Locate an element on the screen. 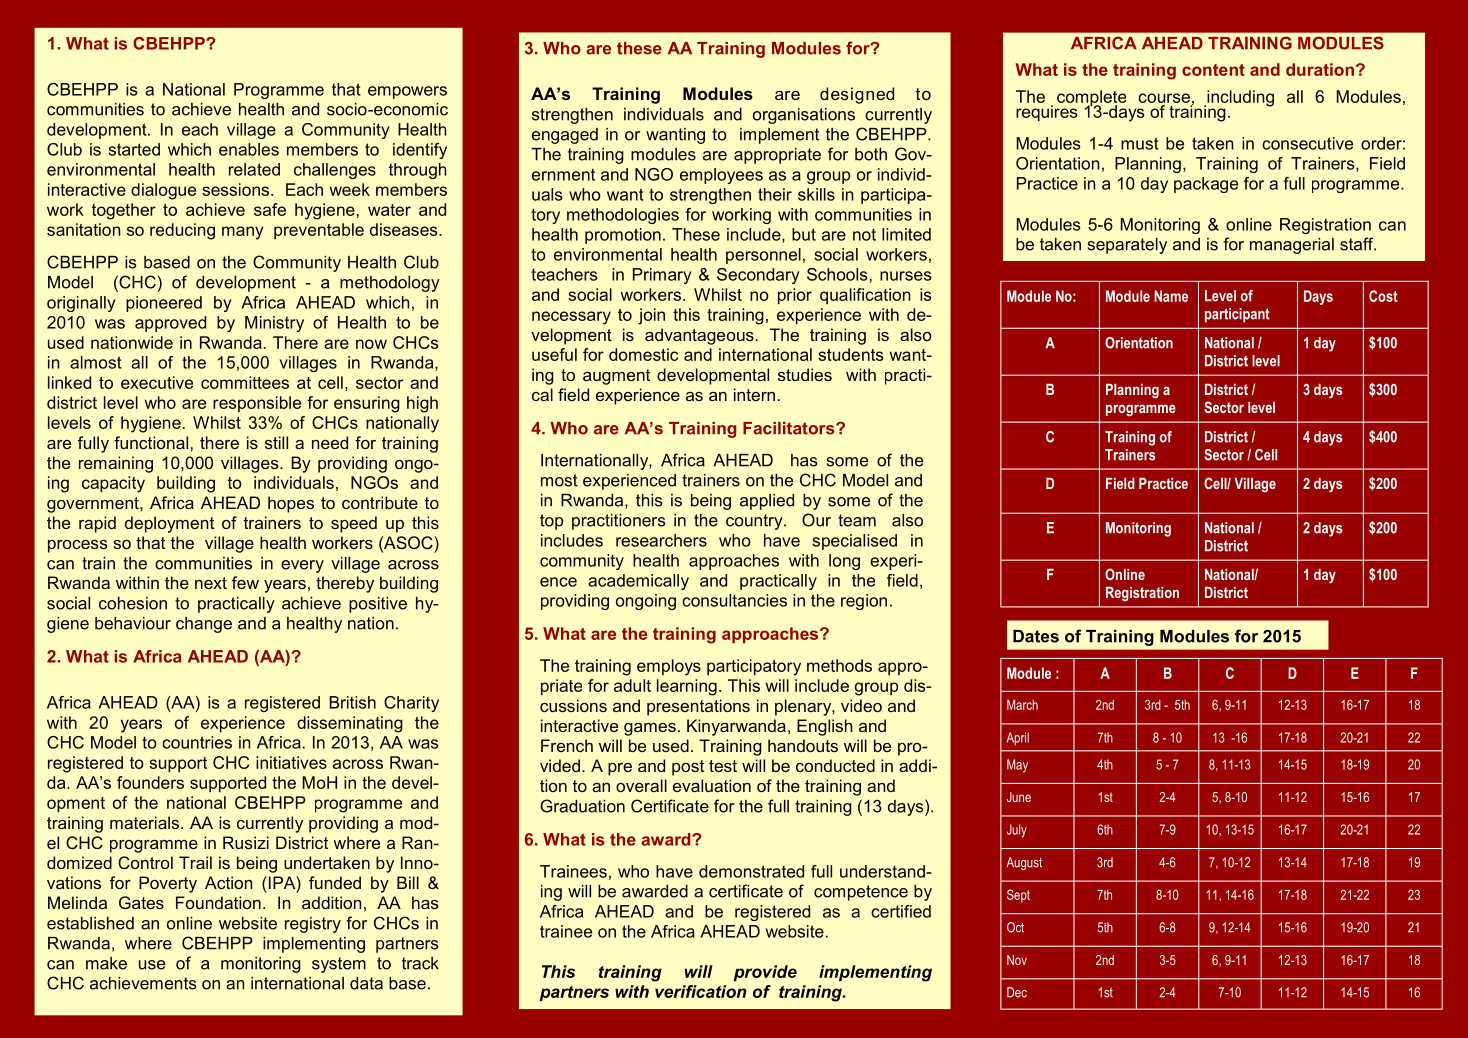  including is located at coordinates (1239, 99).
